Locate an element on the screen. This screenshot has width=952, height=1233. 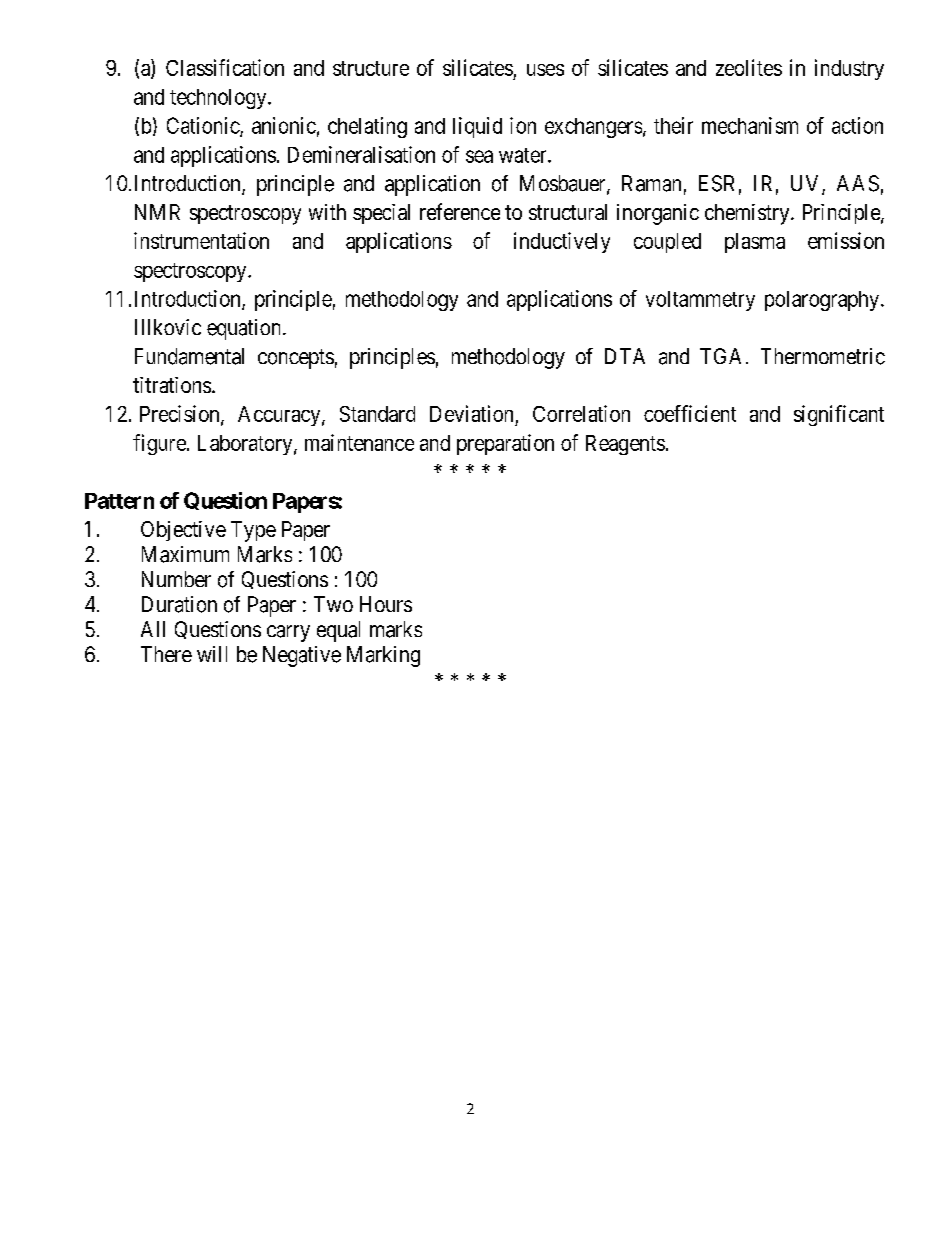
uses is located at coordinates (545, 70).
